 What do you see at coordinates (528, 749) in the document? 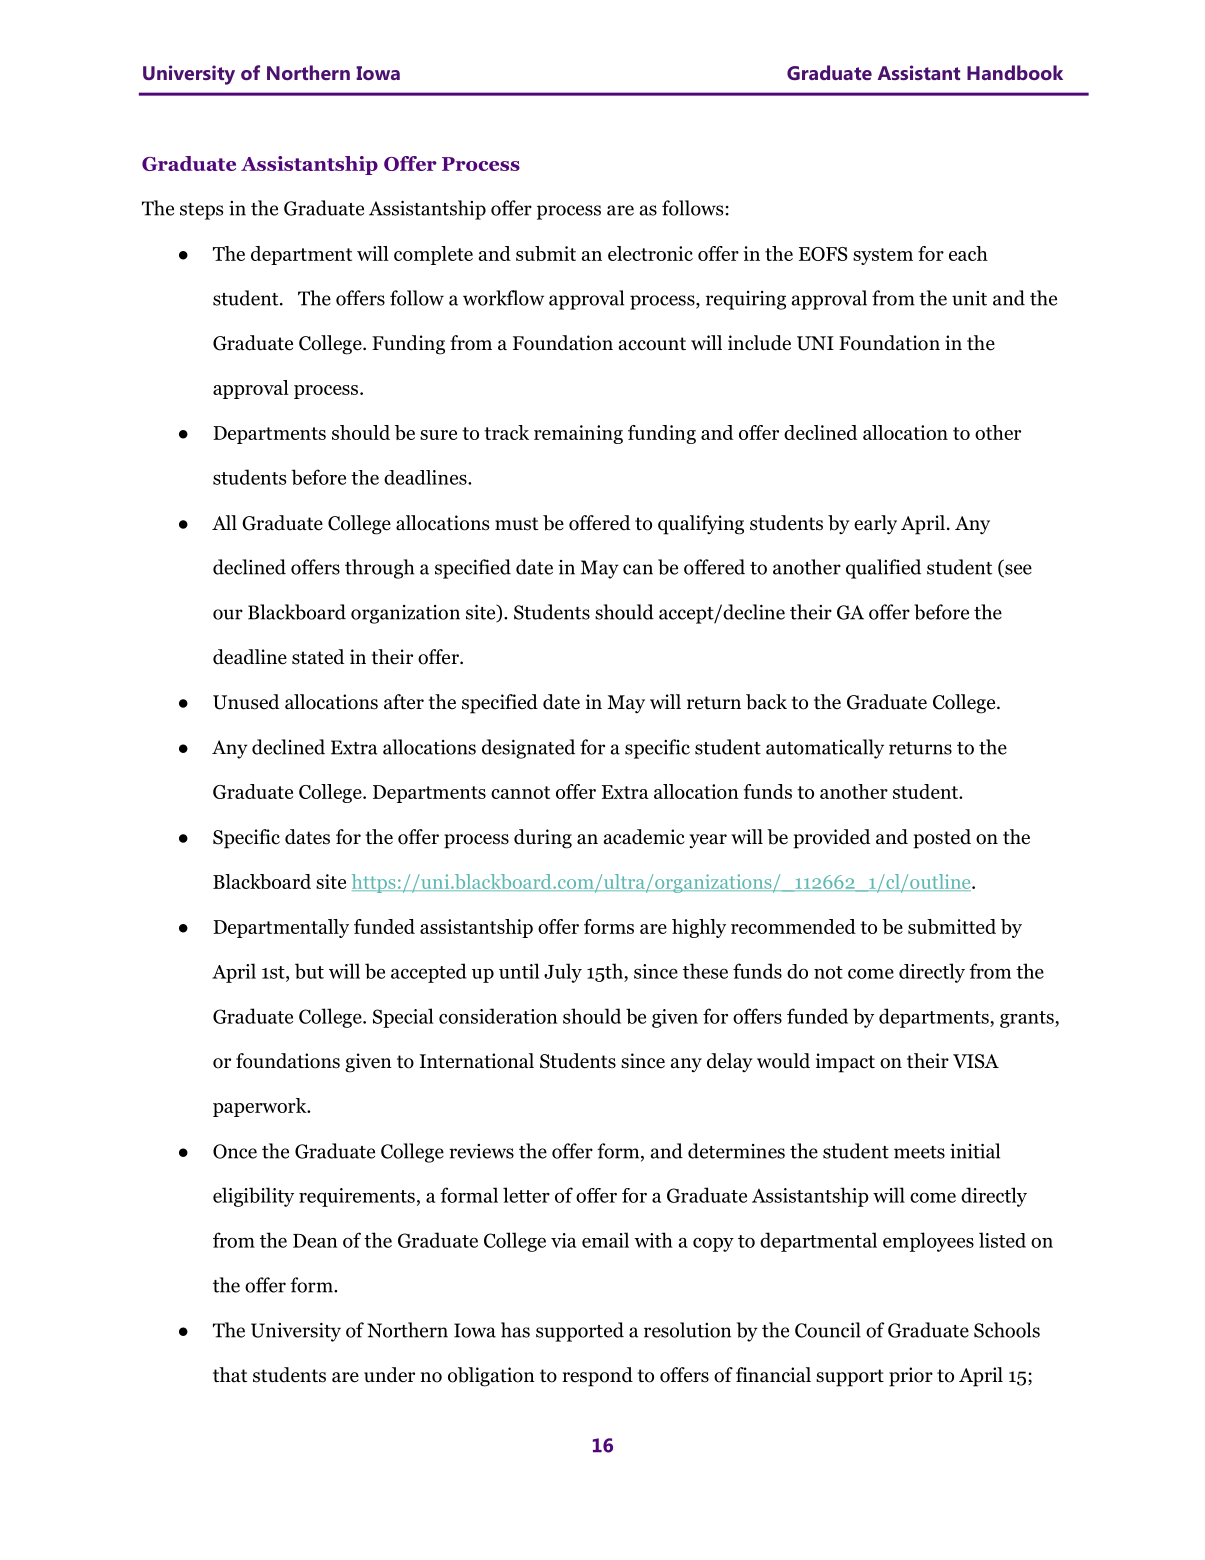
I see `designated` at bounding box center [528, 749].
